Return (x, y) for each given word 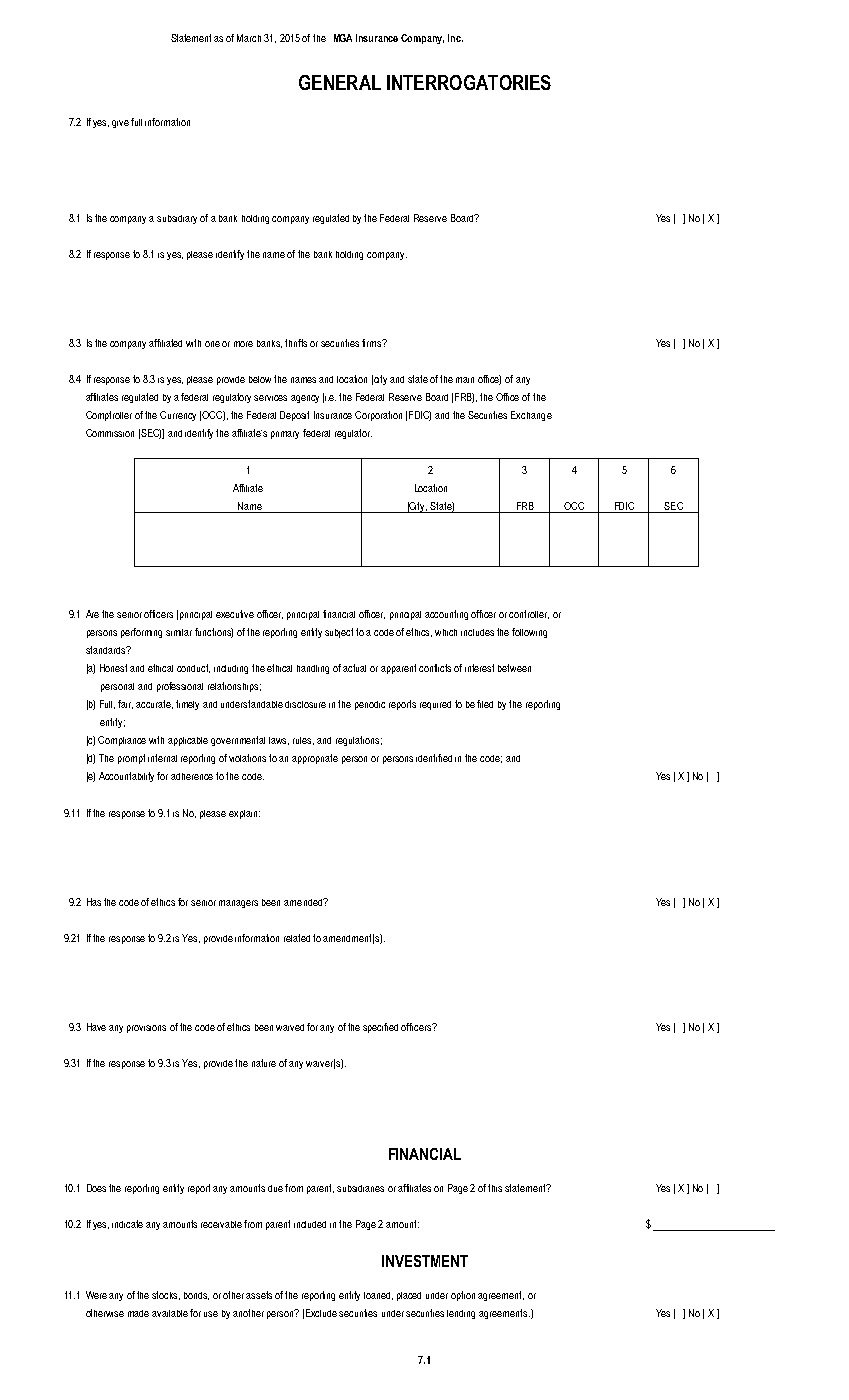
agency (305, 399)
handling (313, 669)
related (297, 938)
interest (479, 668)
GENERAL (340, 82)
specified (380, 1028)
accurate (154, 704)
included (310, 1224)
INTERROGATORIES (469, 82)
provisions (146, 1029)
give (120, 124)
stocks (166, 1295)
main (465, 380)
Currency (178, 416)
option (463, 1296)
